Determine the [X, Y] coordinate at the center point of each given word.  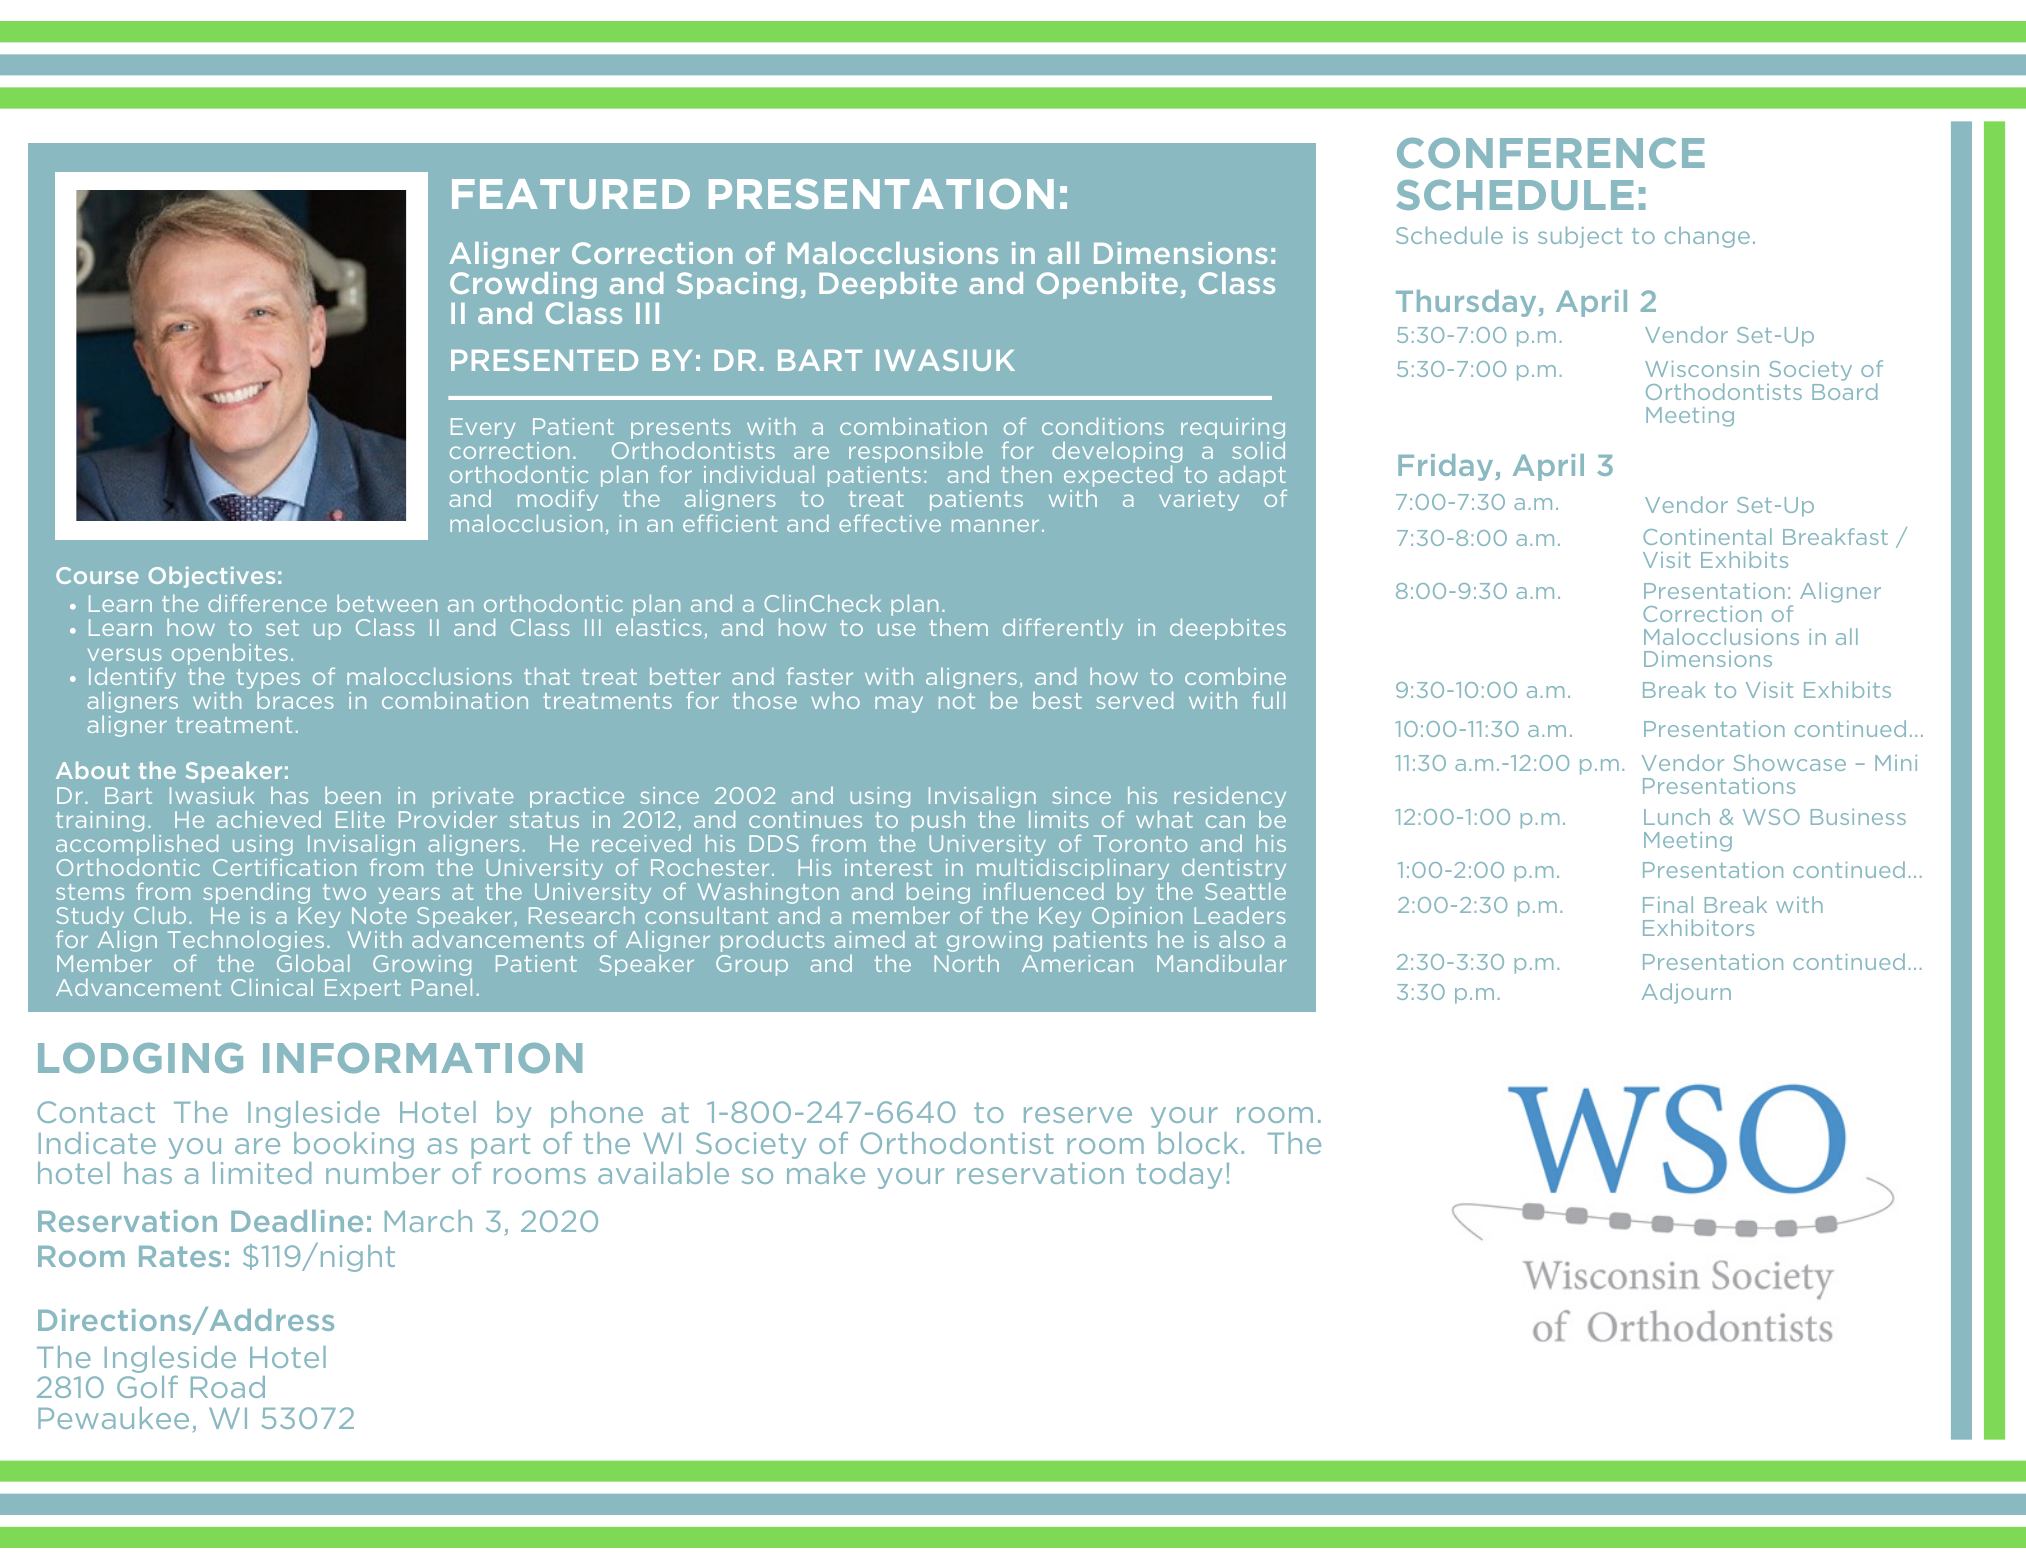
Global [313, 963]
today [1179, 1175]
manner [995, 525]
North [966, 963]
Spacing [737, 285]
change [1707, 237]
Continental [1707, 536]
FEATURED [571, 194]
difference [267, 603]
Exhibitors [1698, 927]
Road [228, 1387]
